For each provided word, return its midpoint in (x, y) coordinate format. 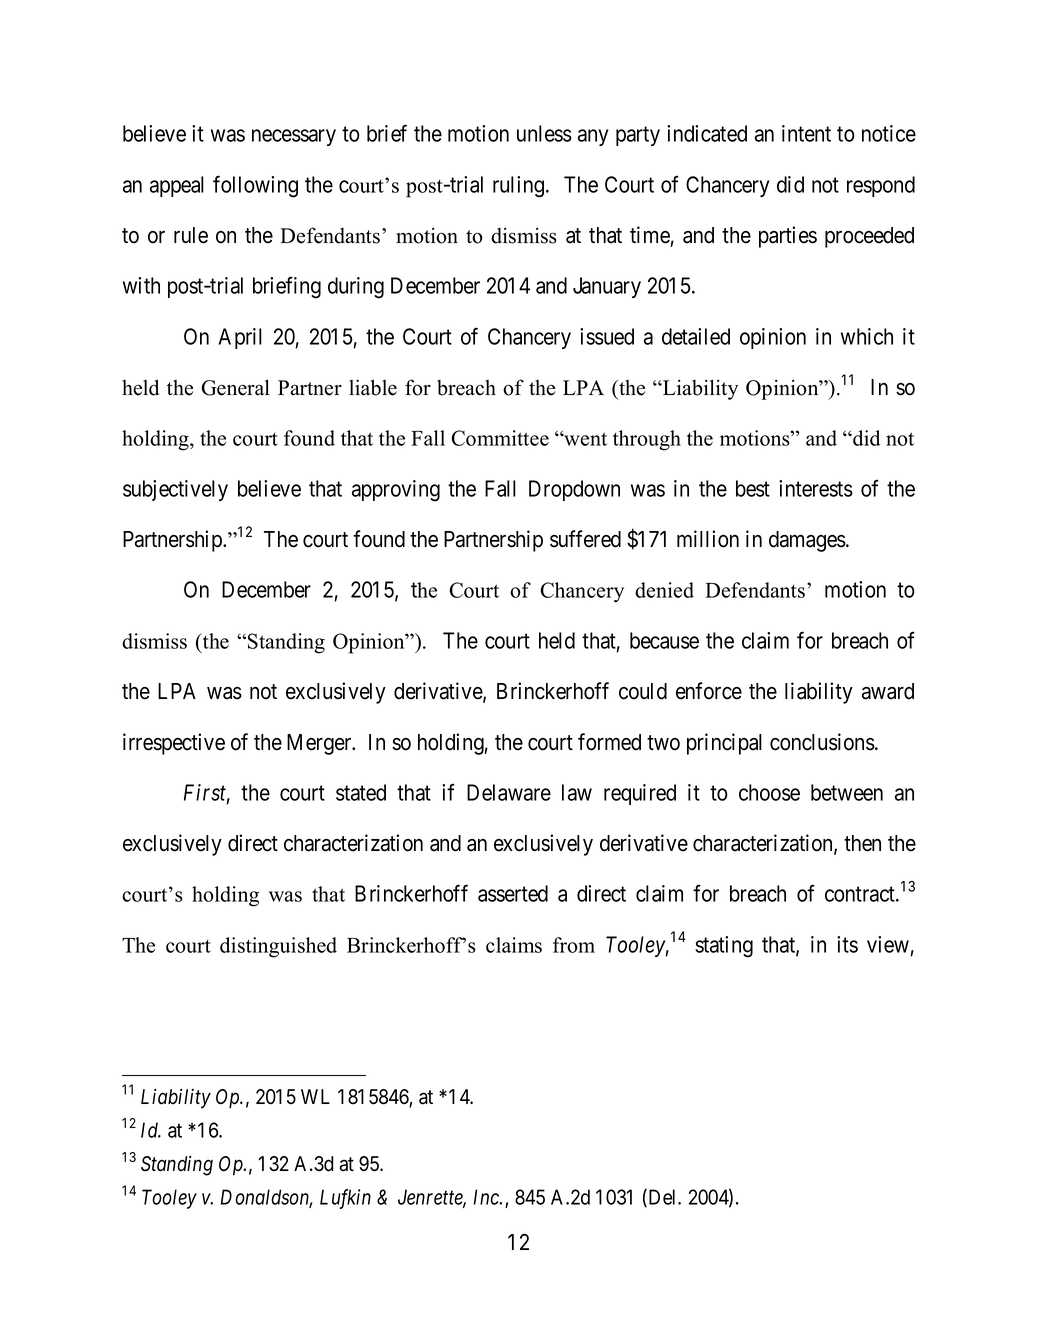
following (255, 186)
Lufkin (345, 1199)
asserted (513, 893)
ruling (520, 187)
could (643, 691)
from (574, 945)
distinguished (278, 947)
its (847, 944)
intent (806, 133)
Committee (500, 438)
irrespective (174, 744)
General (235, 387)
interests (816, 488)
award (888, 691)
